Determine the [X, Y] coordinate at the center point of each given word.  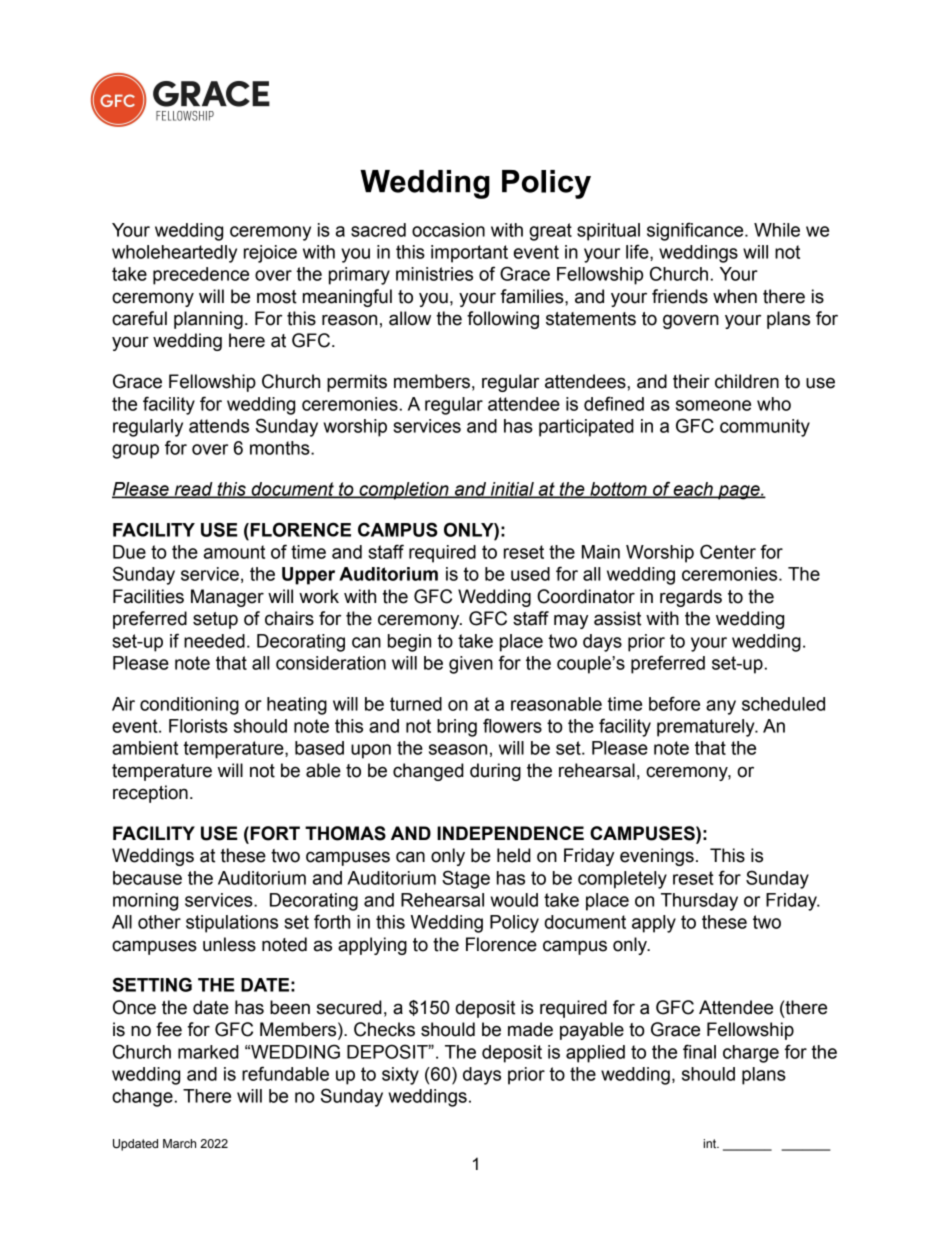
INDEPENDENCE [510, 833]
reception [150, 794]
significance [696, 231]
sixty [400, 1076]
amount [234, 552]
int [711, 1143]
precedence [201, 276]
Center [728, 551]
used [530, 574]
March [179, 1143]
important [469, 254]
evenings [657, 857]
